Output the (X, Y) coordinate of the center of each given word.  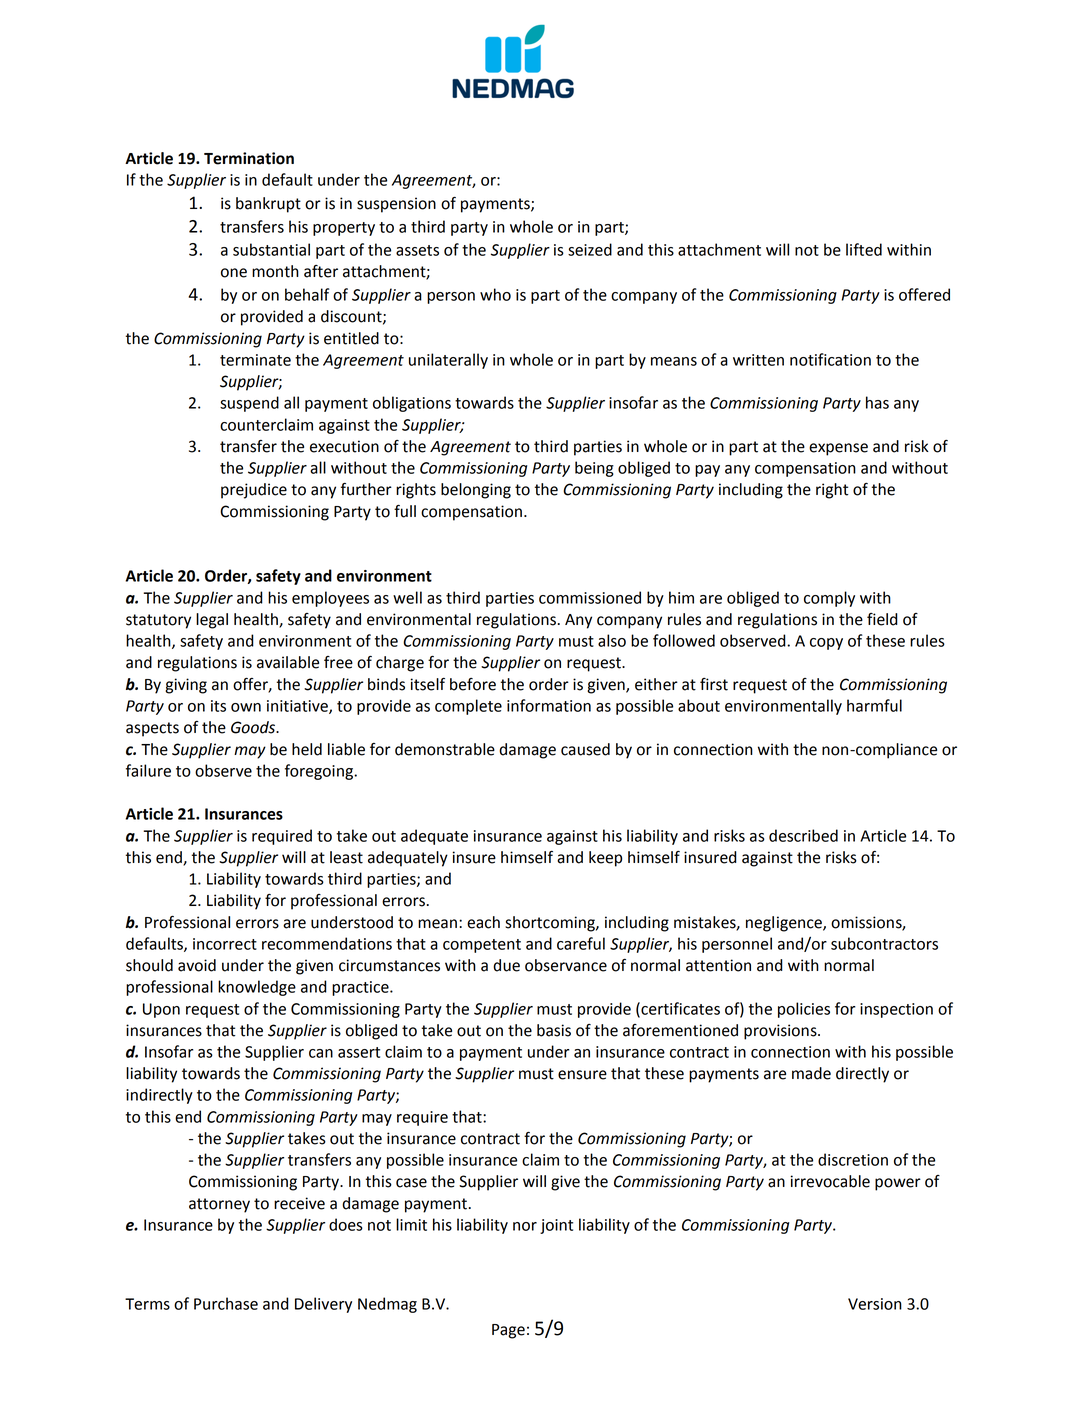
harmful (874, 705)
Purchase (226, 1303)
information (549, 705)
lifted (864, 249)
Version (875, 1304)
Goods (254, 727)
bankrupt (268, 205)
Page (508, 1331)
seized (590, 249)
